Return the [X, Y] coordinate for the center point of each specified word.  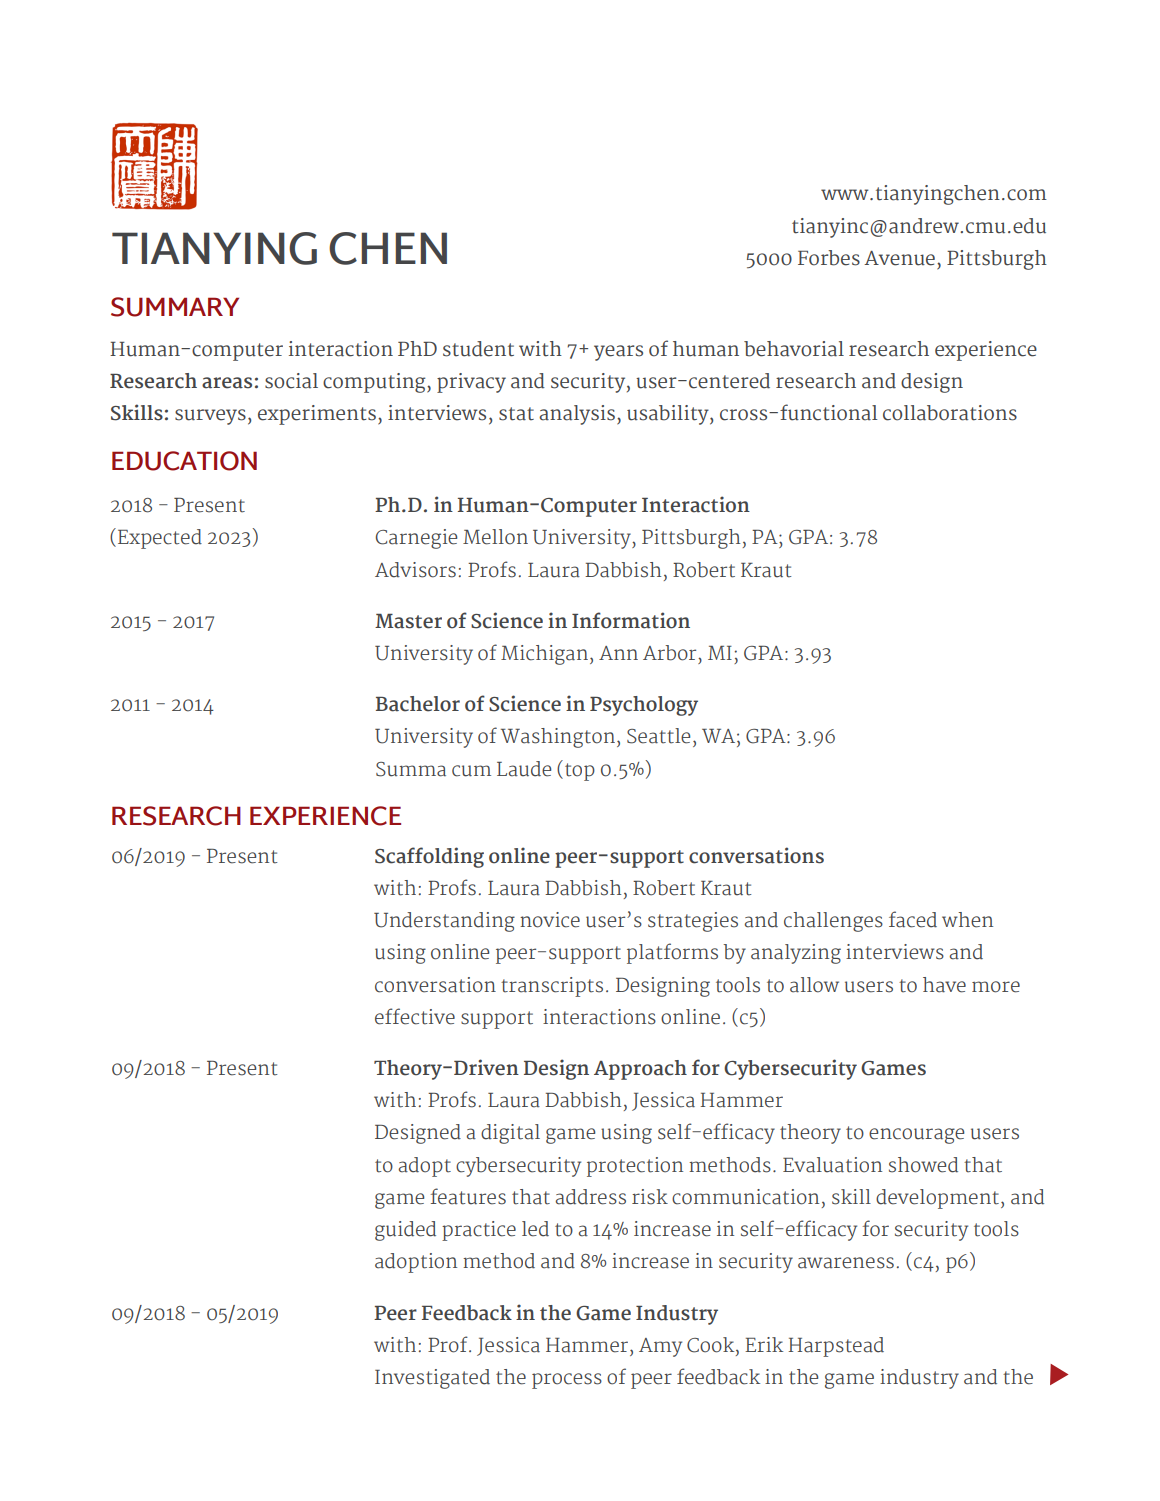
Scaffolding [429, 857]
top [580, 772]
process [567, 1381]
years [618, 353]
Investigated [432, 1379]
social [291, 381]
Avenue [899, 258]
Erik [764, 1344]
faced [913, 919]
